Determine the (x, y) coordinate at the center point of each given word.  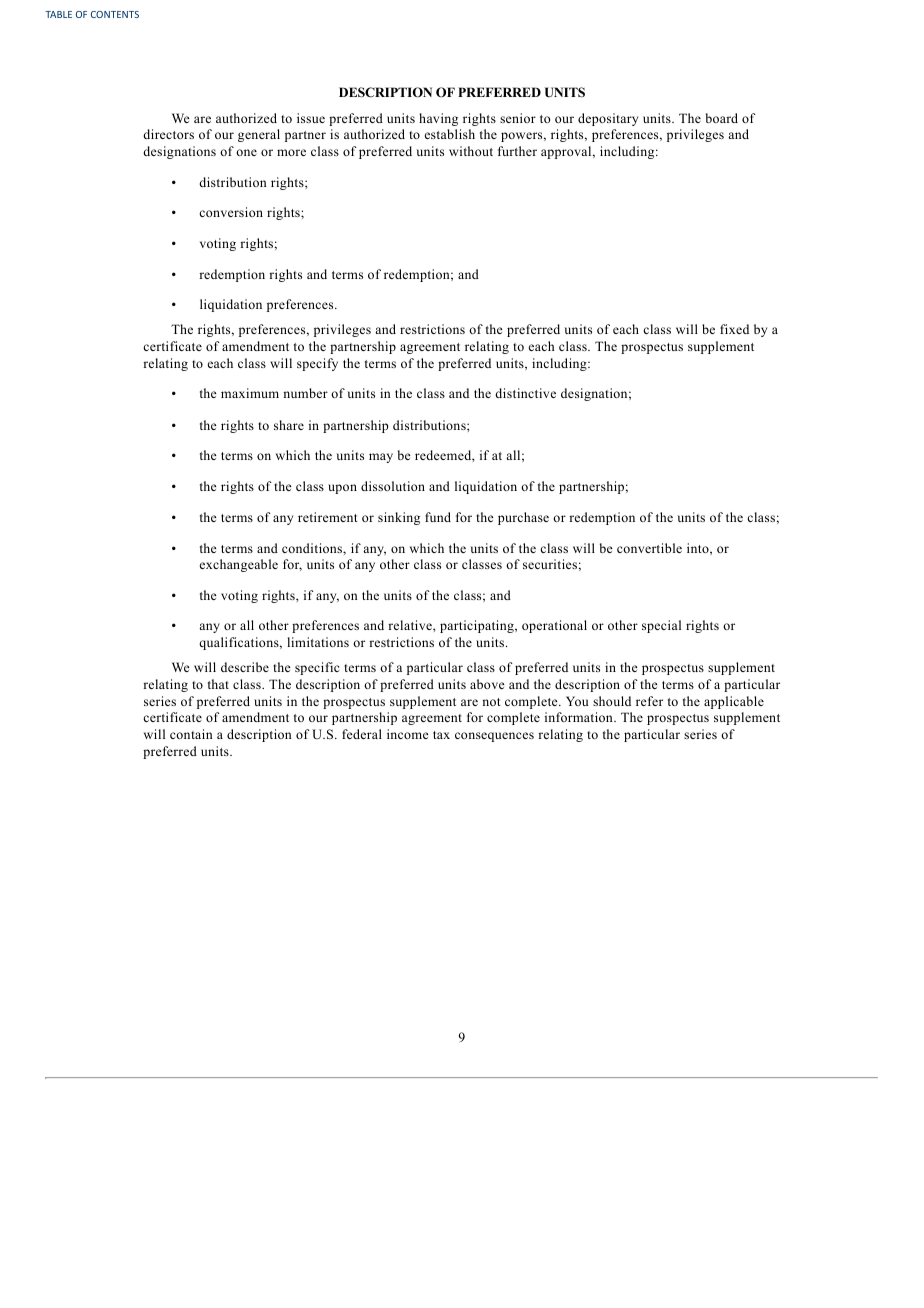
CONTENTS (115, 14)
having (438, 119)
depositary (608, 119)
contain (191, 734)
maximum (250, 393)
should (612, 701)
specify (317, 364)
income (408, 734)
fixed (734, 329)
